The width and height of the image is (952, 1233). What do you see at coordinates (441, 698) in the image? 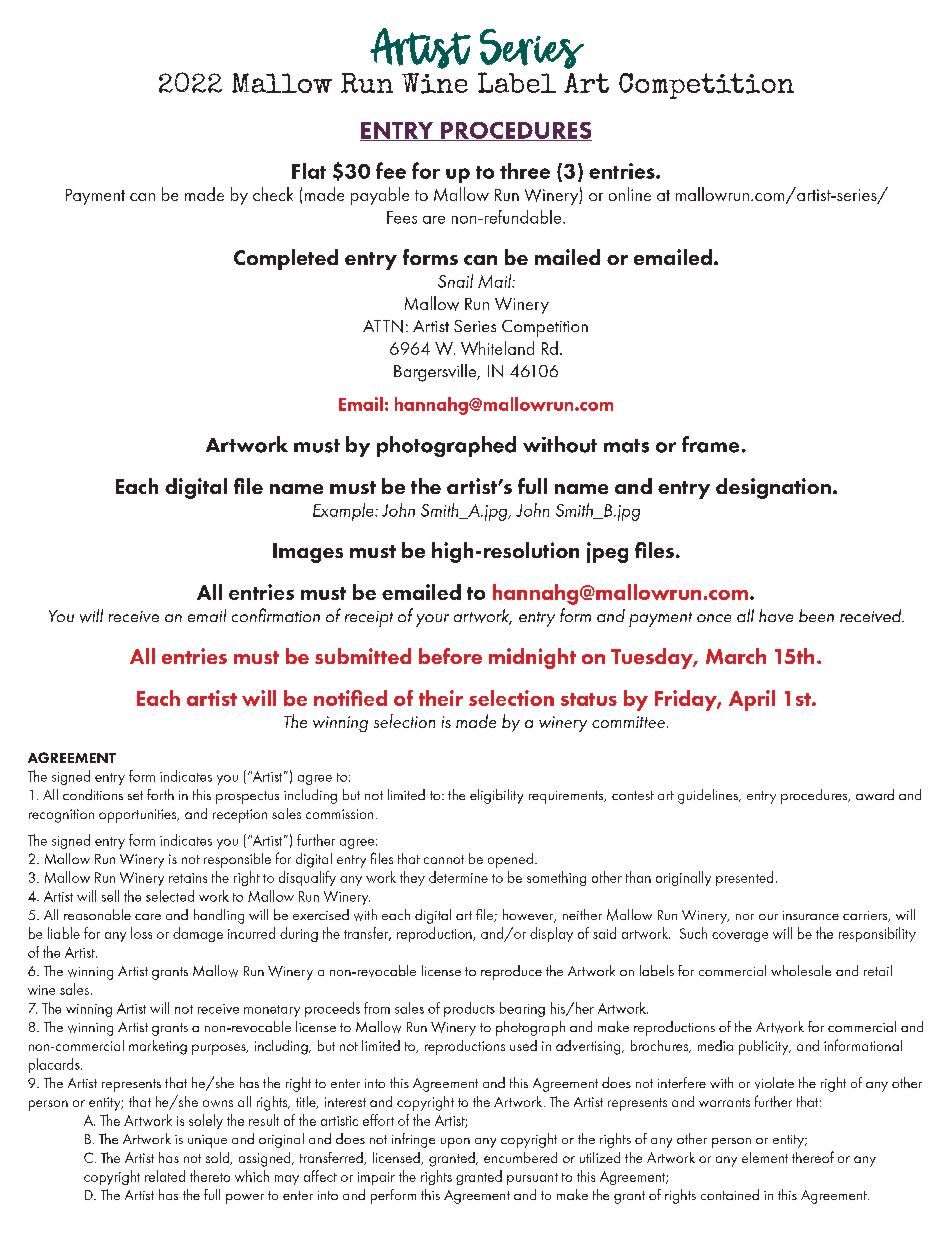
I see `their` at bounding box center [441, 698].
